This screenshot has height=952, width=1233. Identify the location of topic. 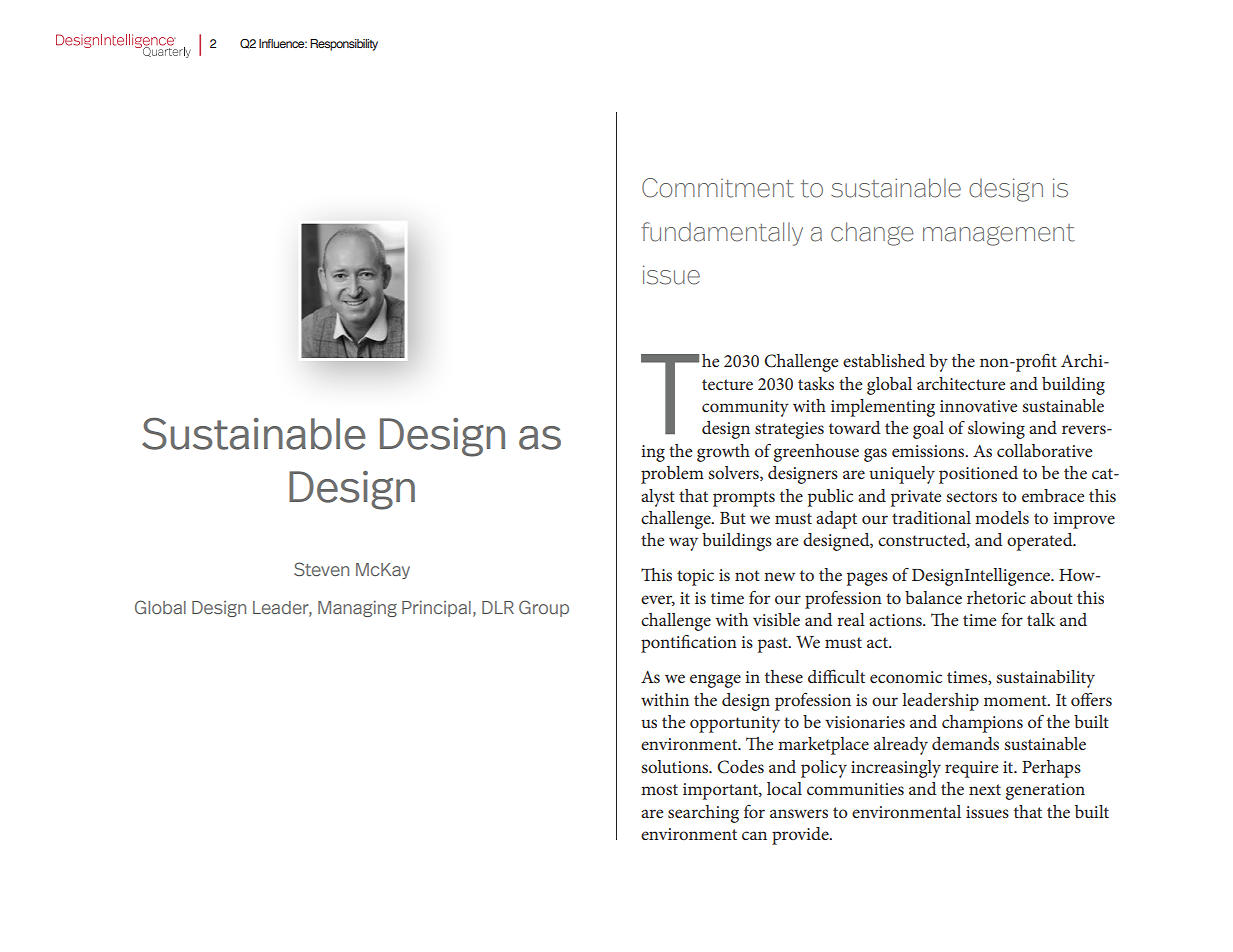
(695, 577).
